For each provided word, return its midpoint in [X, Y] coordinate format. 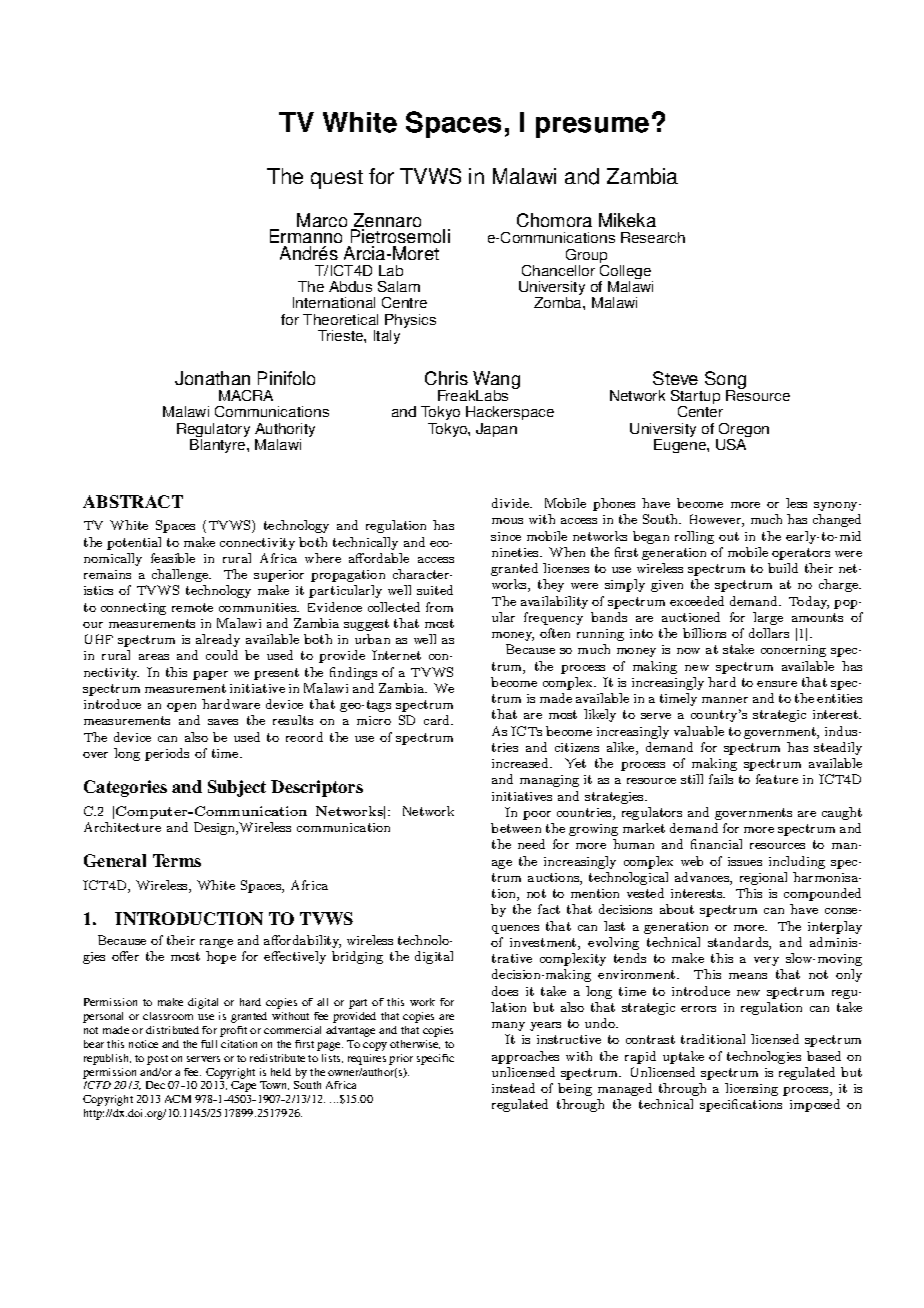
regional [763, 878]
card [438, 720]
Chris [446, 378]
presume [592, 127]
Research [653, 237]
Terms [177, 860]
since [506, 536]
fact [549, 909]
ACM [178, 1099]
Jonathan [212, 378]
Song [725, 381]
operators [801, 554]
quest [337, 179]
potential [134, 543]
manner [725, 700]
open [181, 707]
